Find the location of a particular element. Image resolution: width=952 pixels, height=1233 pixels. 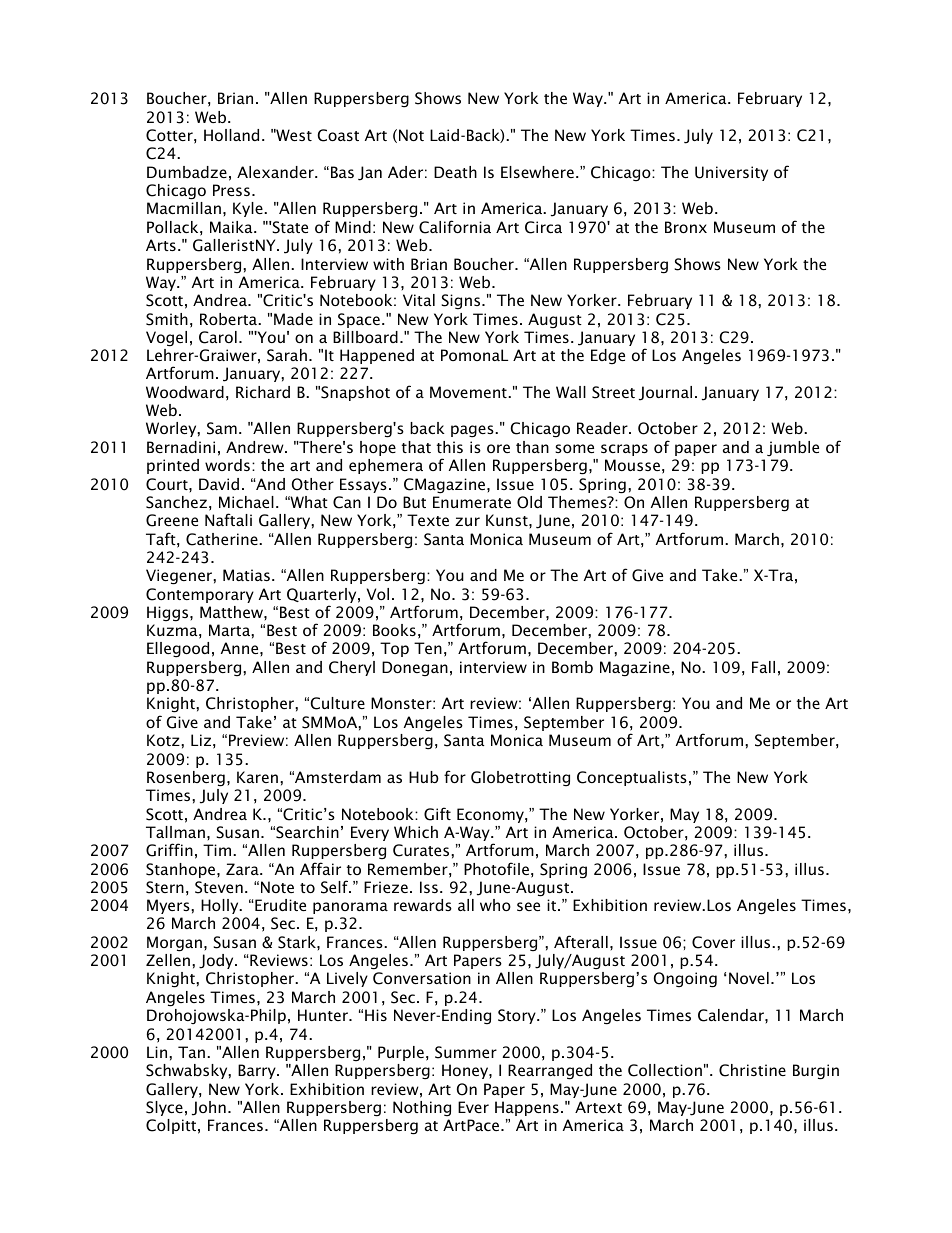

Barry is located at coordinates (258, 1071).
